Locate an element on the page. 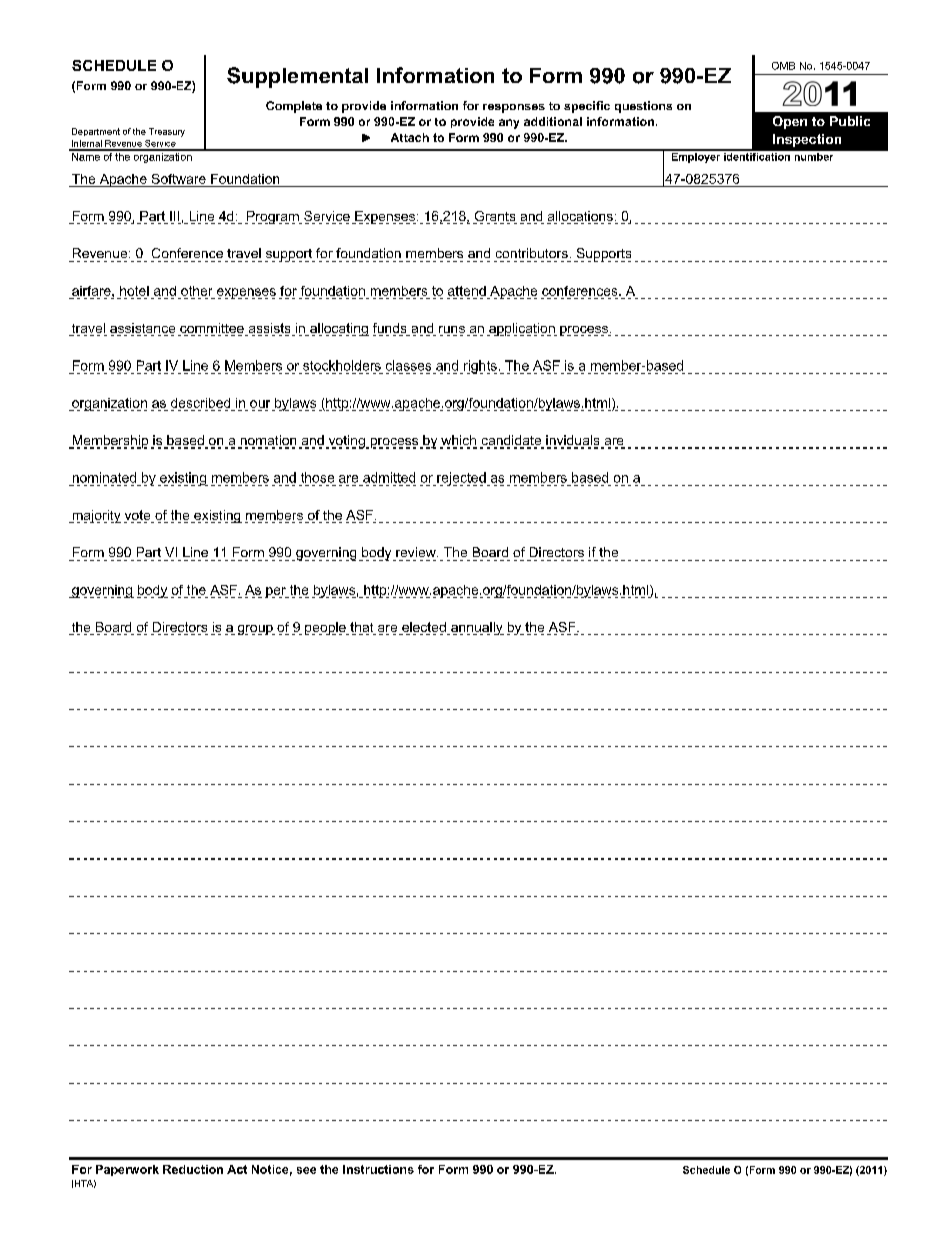 Image resolution: width=952 pixels, height=1233 pixels. attend is located at coordinates (467, 291).
